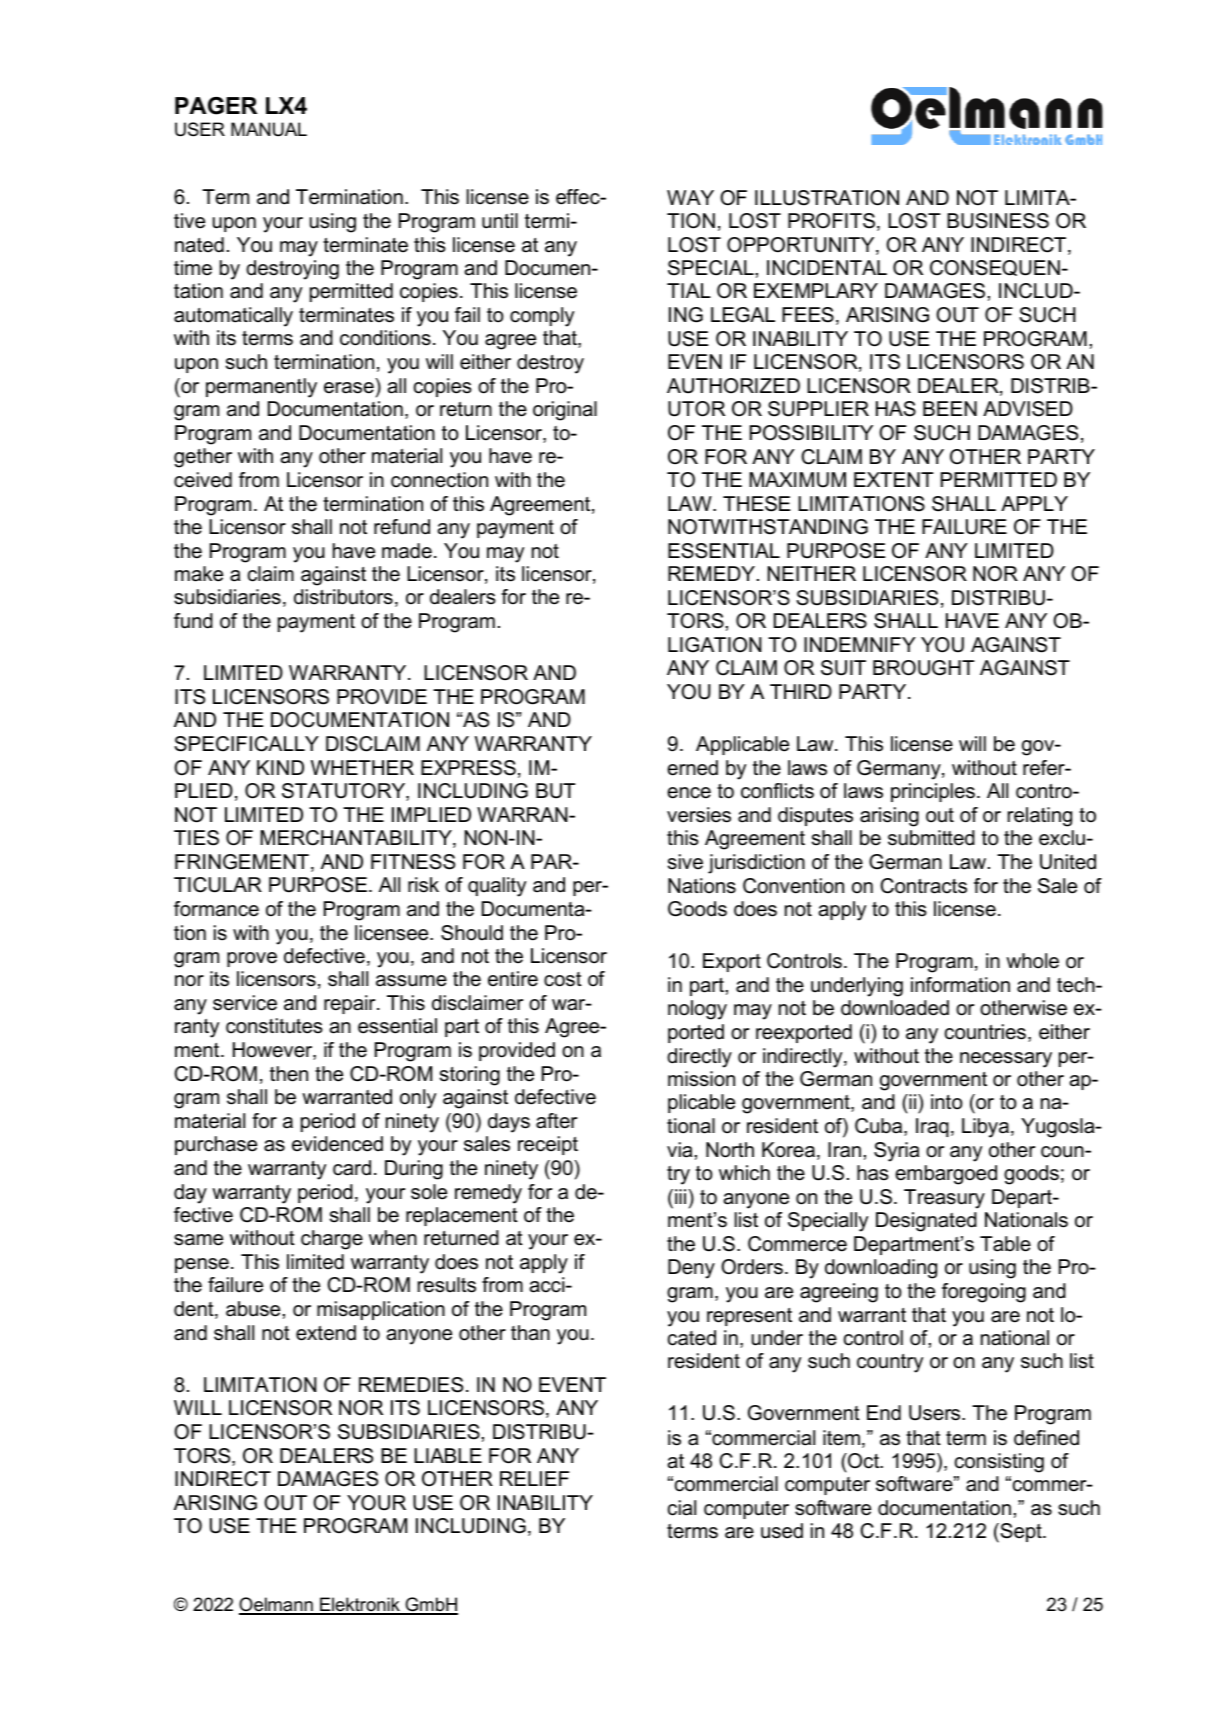 This screenshot has width=1218, height=1724. I want to click on WAY, so click(690, 197).
